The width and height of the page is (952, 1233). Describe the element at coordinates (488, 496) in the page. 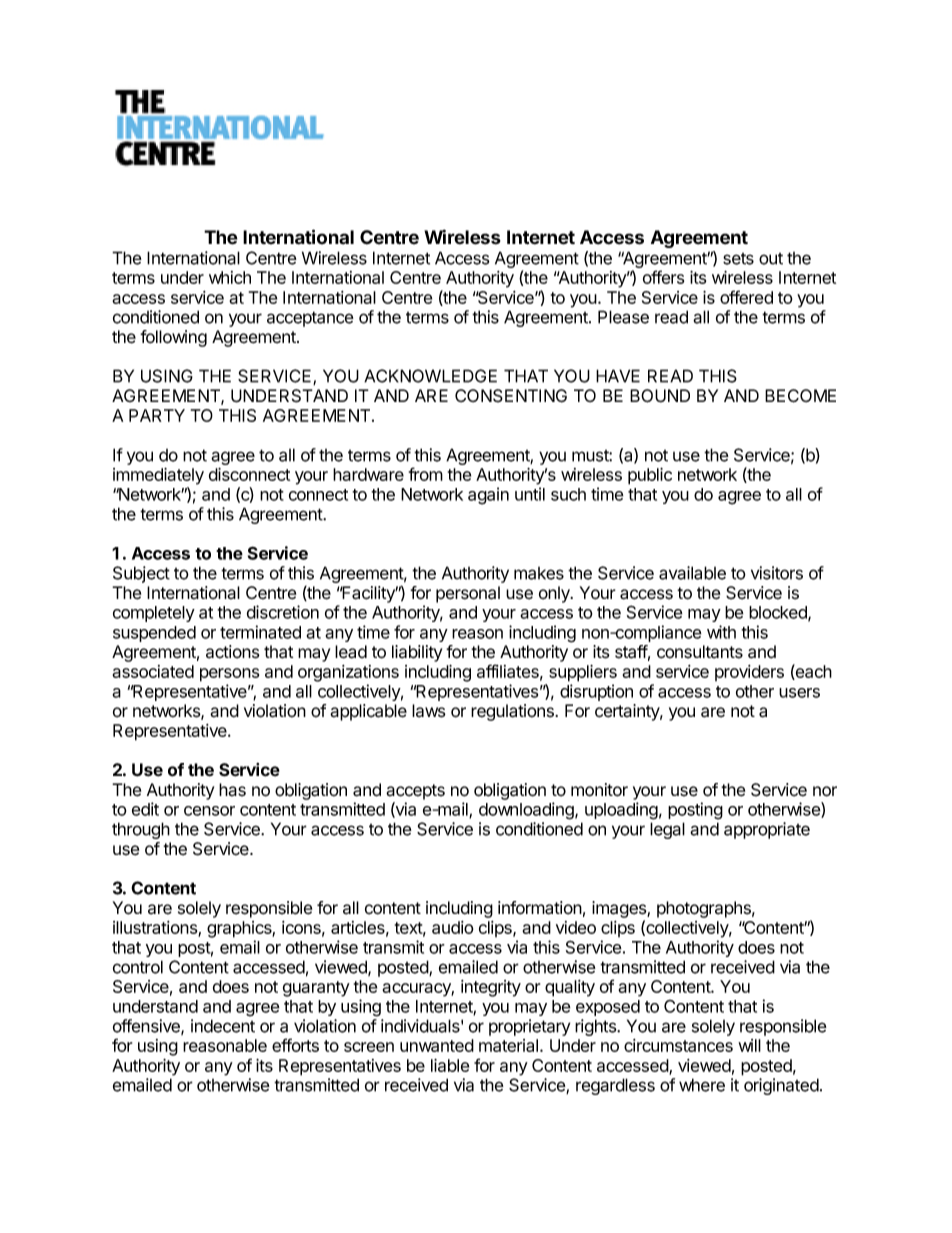

I see `again` at that location.
